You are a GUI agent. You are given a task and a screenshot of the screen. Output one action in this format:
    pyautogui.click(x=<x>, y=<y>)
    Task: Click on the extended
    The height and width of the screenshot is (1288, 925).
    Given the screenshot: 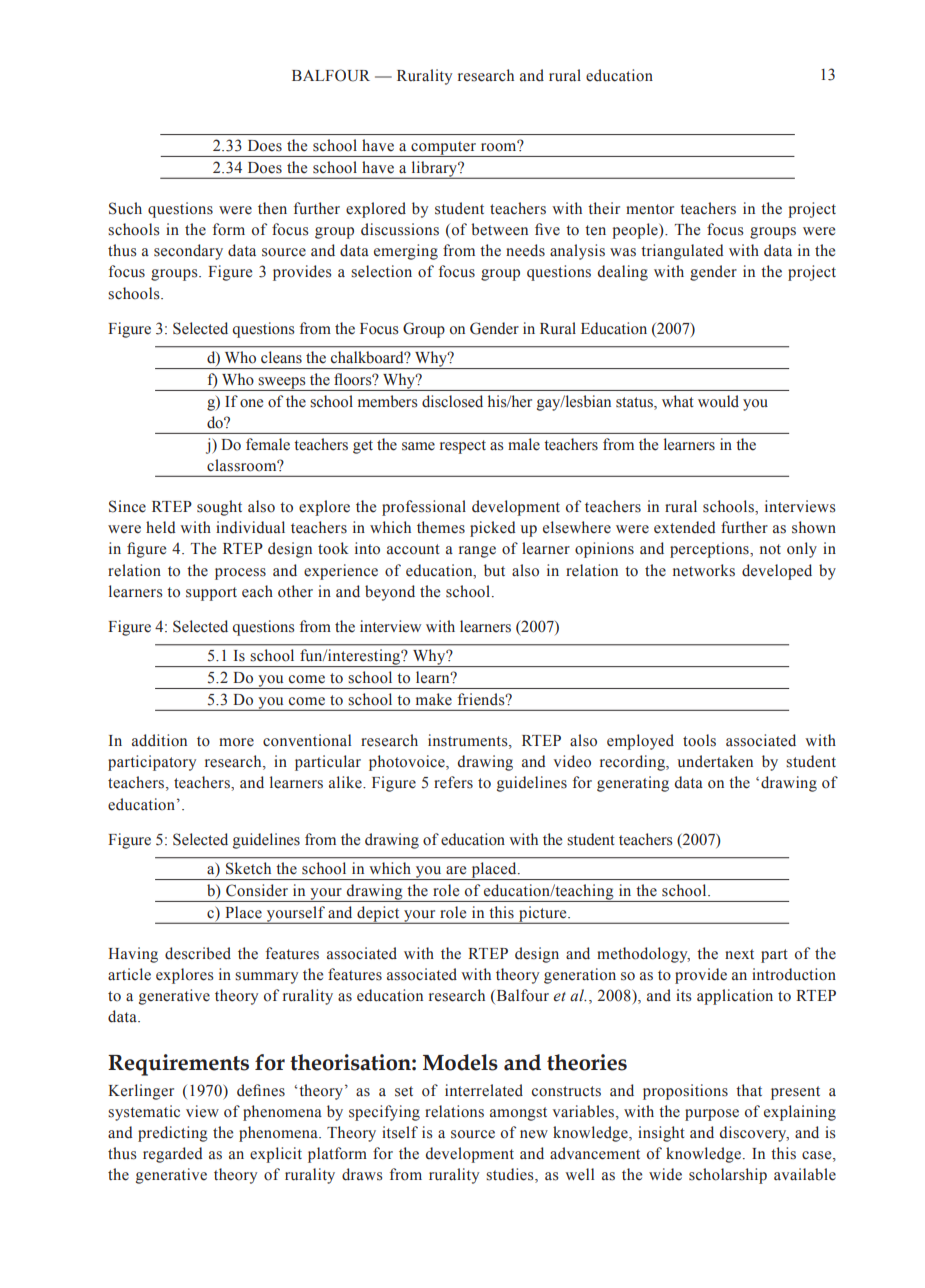 What is the action you would take?
    pyautogui.click(x=685, y=527)
